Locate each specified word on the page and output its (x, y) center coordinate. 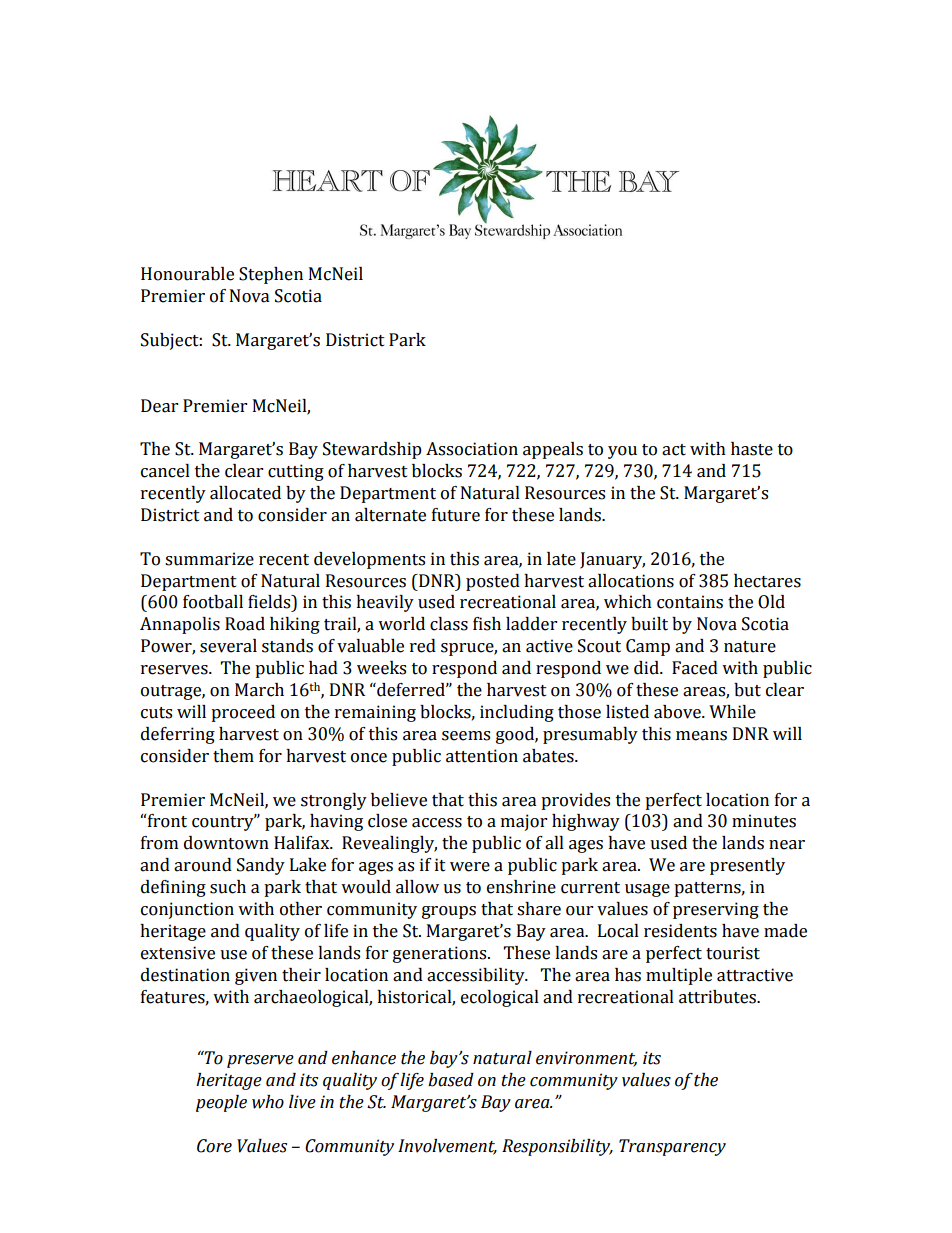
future (456, 515)
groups (449, 912)
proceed (243, 713)
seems (466, 736)
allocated (245, 493)
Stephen (271, 275)
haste (752, 449)
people (221, 1103)
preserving (716, 910)
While (732, 712)
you (622, 452)
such (228, 887)
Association (472, 449)
